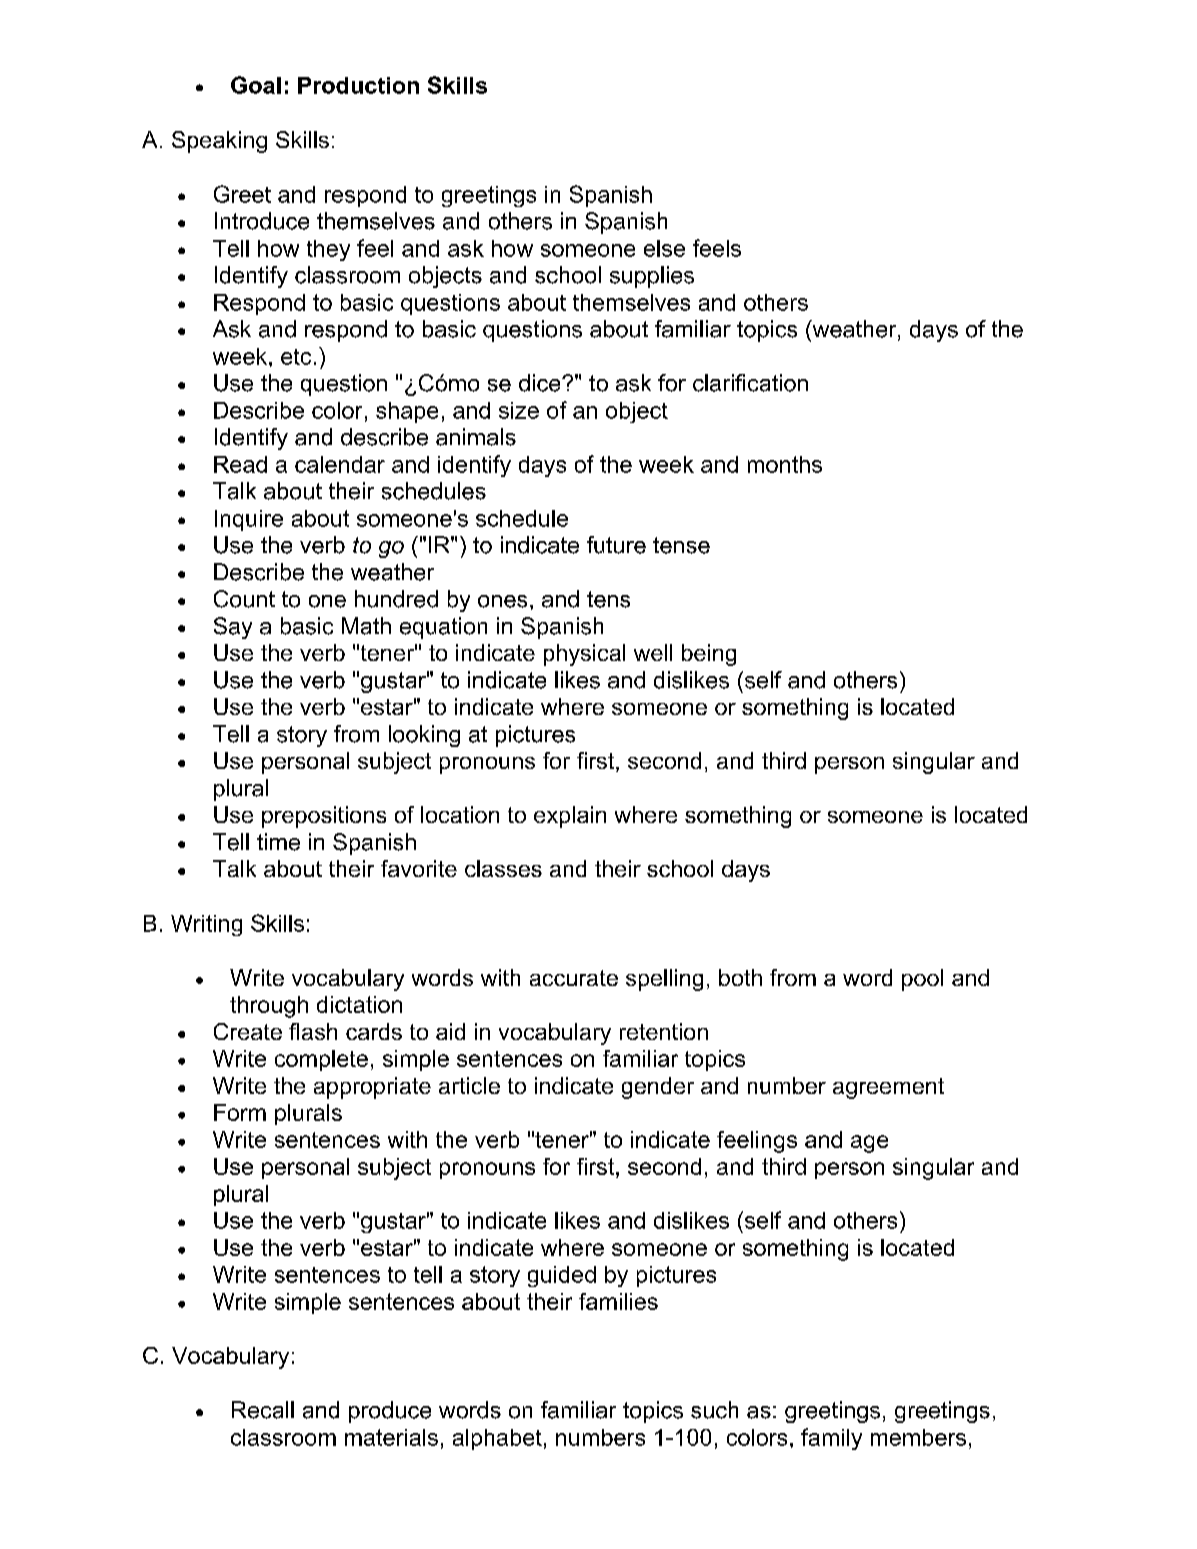 Image resolution: width=1197 pixels, height=1549 pixels. I want to click on Inquire, so click(249, 520).
